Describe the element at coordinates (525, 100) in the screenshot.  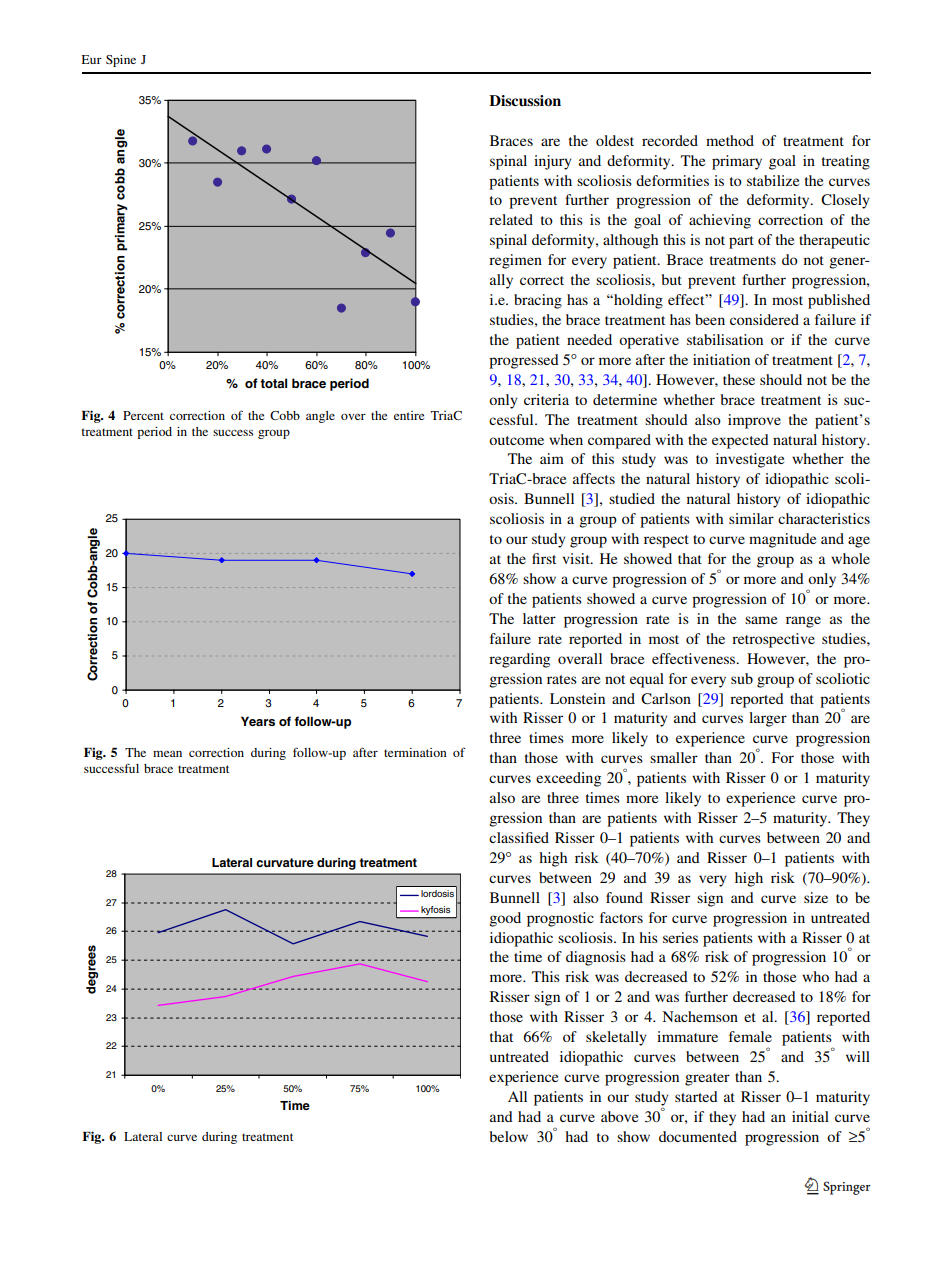
I see `Discussion` at that location.
